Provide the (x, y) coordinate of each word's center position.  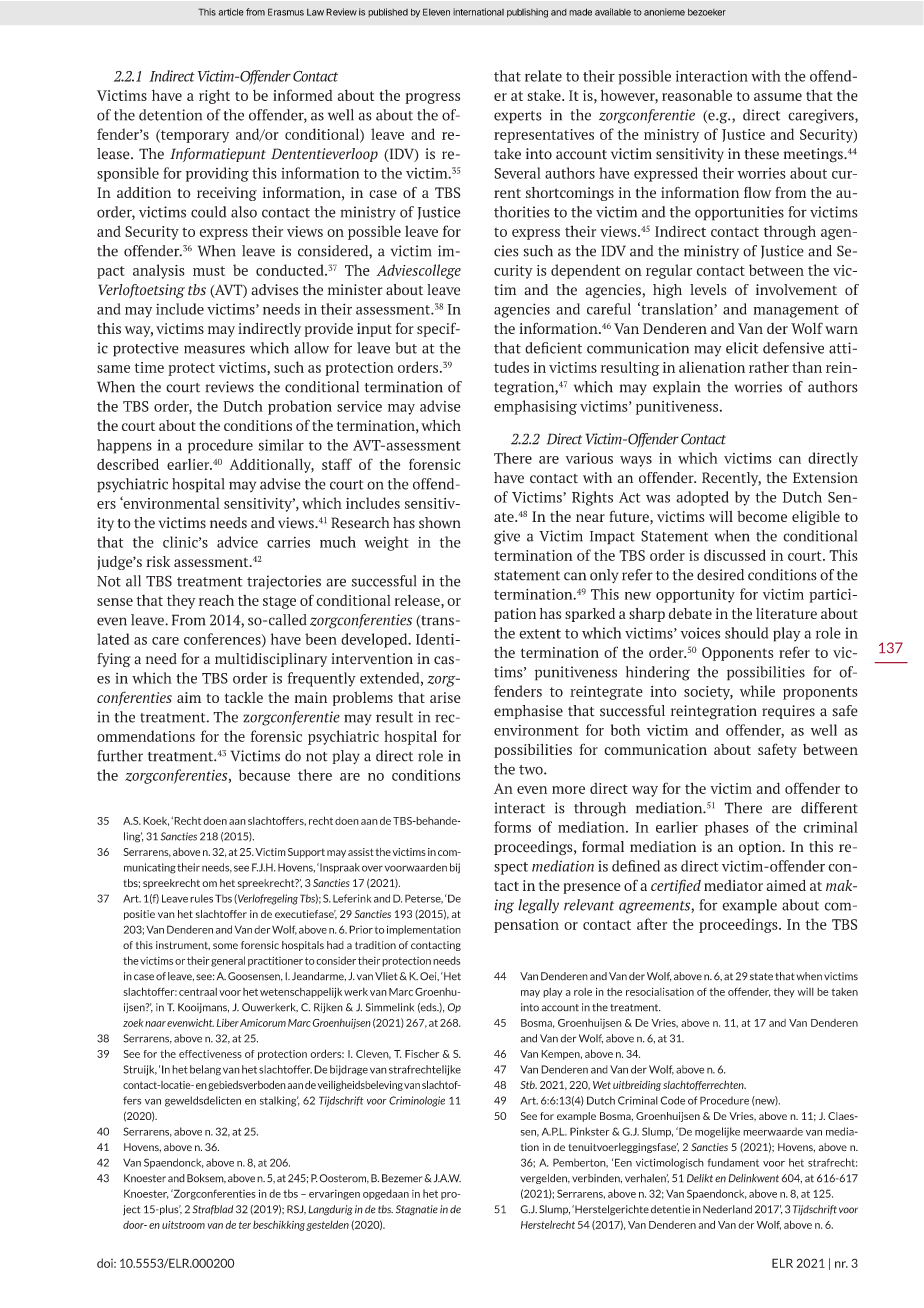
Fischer (422, 1053)
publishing (527, 13)
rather (769, 367)
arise (445, 697)
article (231, 12)
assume (778, 97)
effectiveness (210, 1054)
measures (214, 349)
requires (788, 712)
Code (672, 1100)
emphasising (535, 407)
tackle (244, 697)
